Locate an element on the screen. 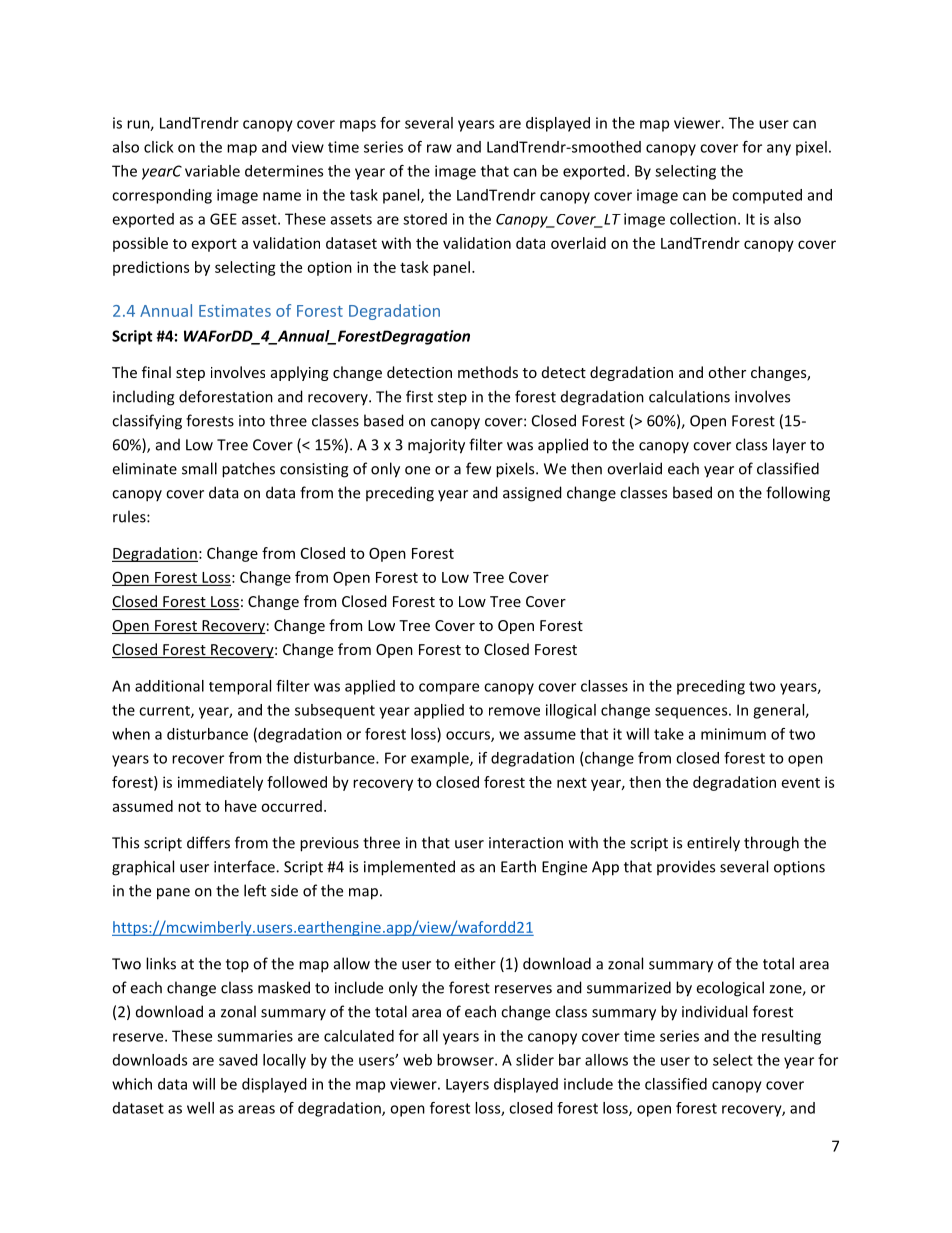  any is located at coordinates (779, 150).
